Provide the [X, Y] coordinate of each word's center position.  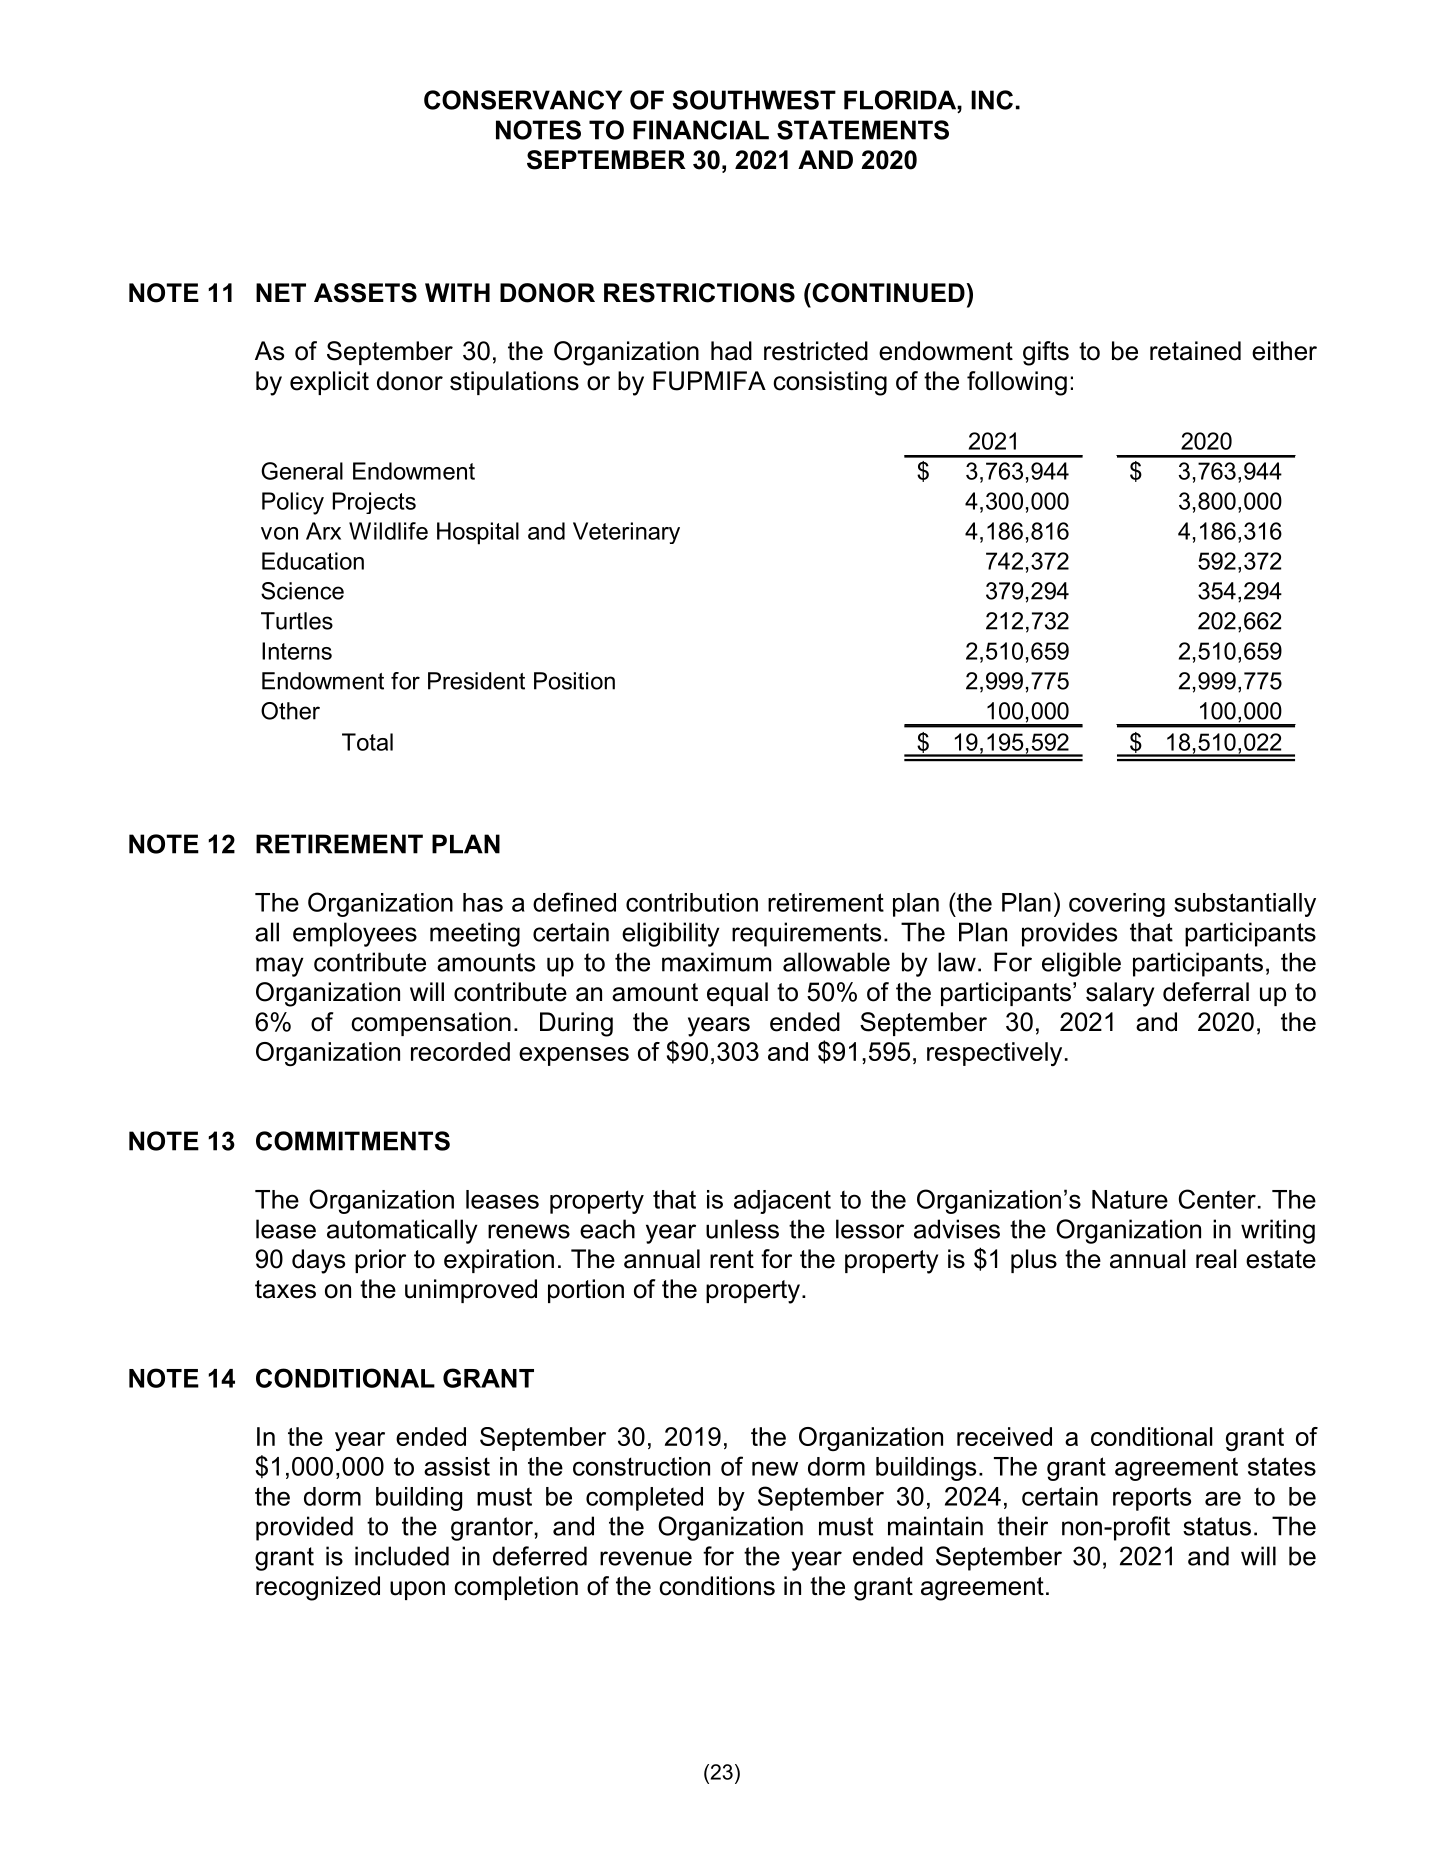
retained [1195, 351]
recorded [460, 1051]
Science [302, 591]
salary [1120, 994]
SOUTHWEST [754, 100]
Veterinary [626, 533]
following [1017, 383]
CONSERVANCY [523, 100]
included [402, 1556]
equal [737, 994]
